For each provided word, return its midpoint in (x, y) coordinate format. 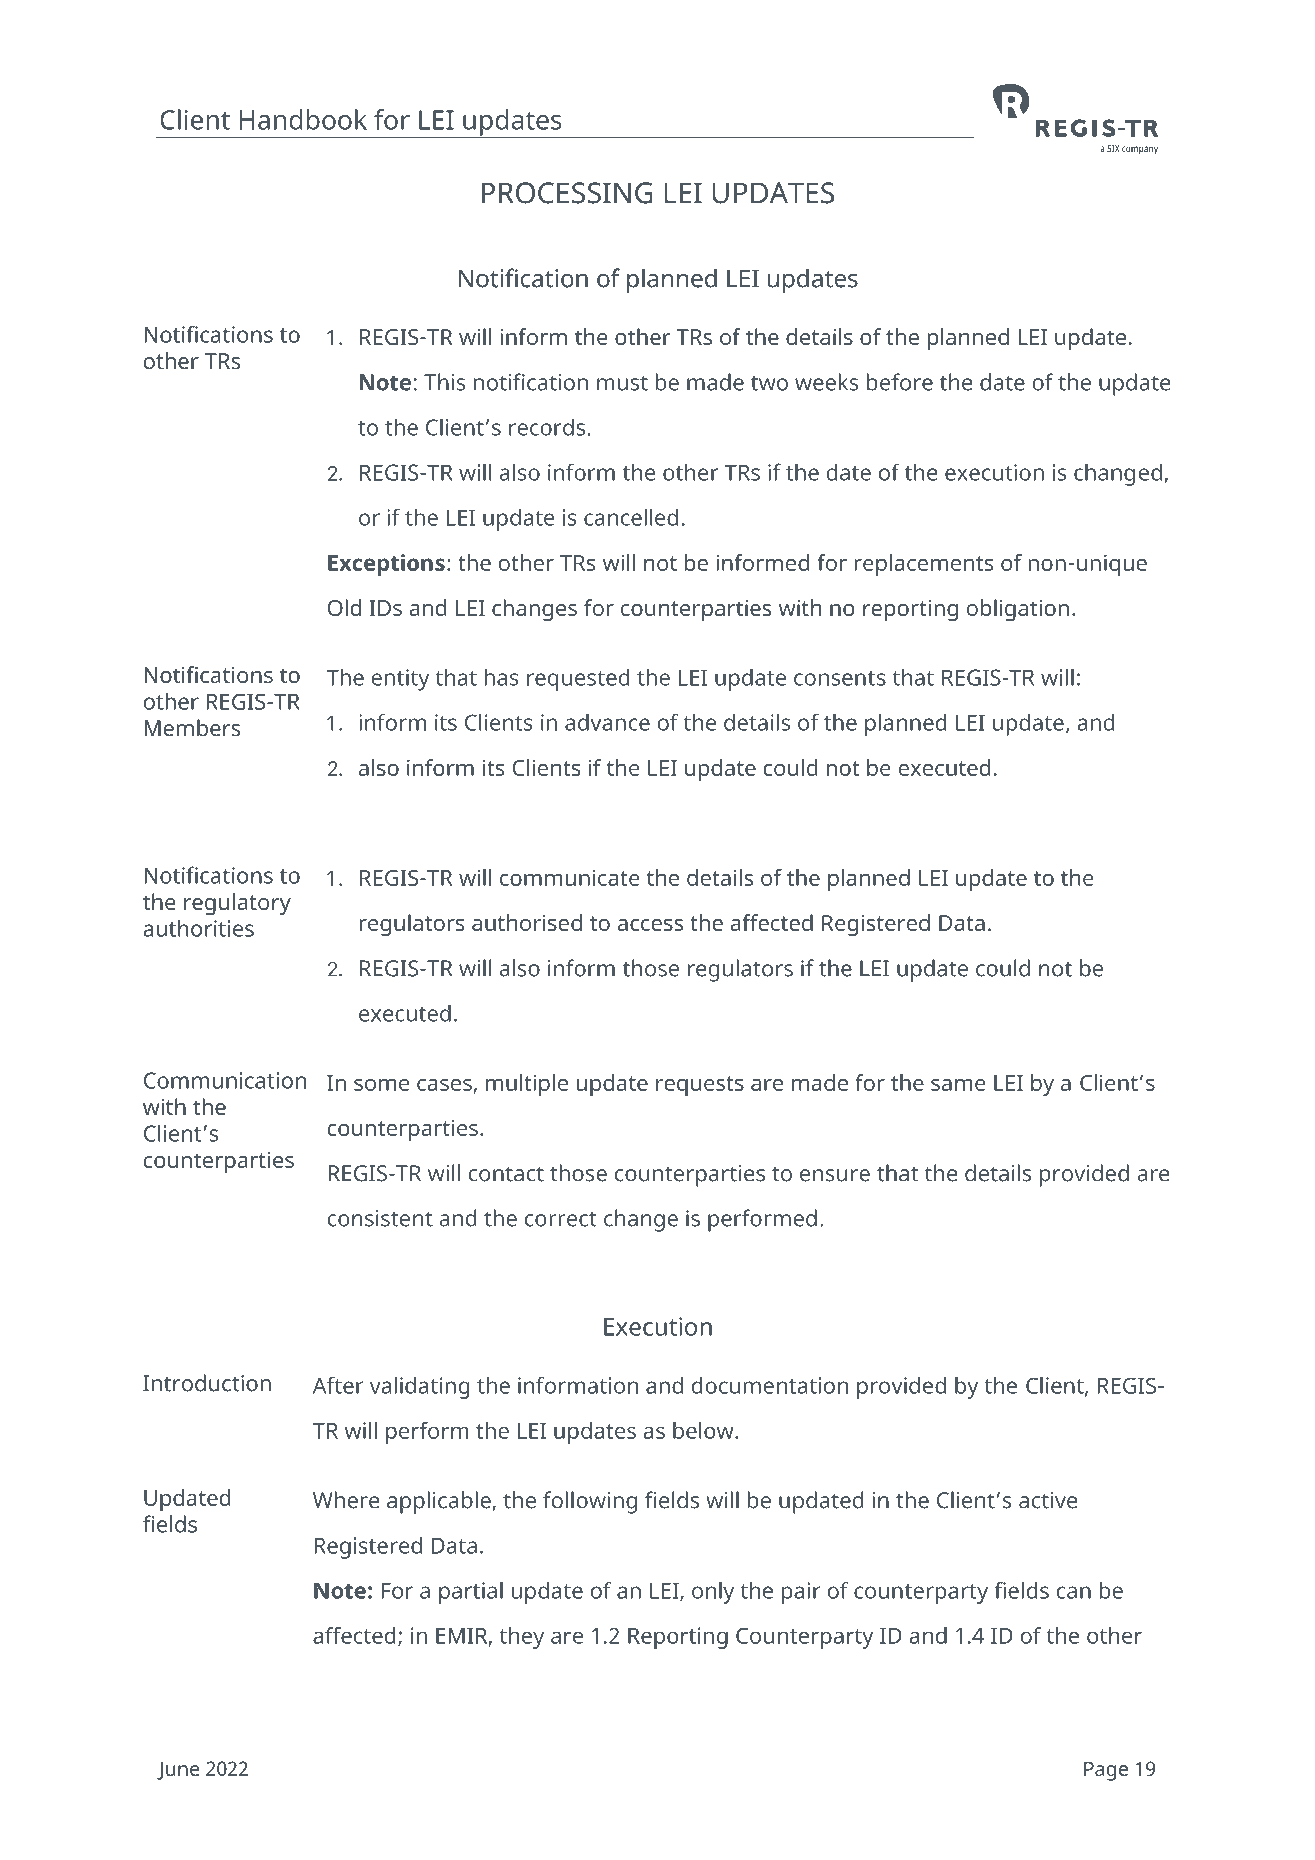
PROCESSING (567, 193)
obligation (1018, 610)
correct (560, 1219)
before (900, 382)
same (958, 1085)
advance (607, 722)
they (521, 1638)
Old (344, 607)
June (178, 1770)
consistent (380, 1218)
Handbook (303, 119)
